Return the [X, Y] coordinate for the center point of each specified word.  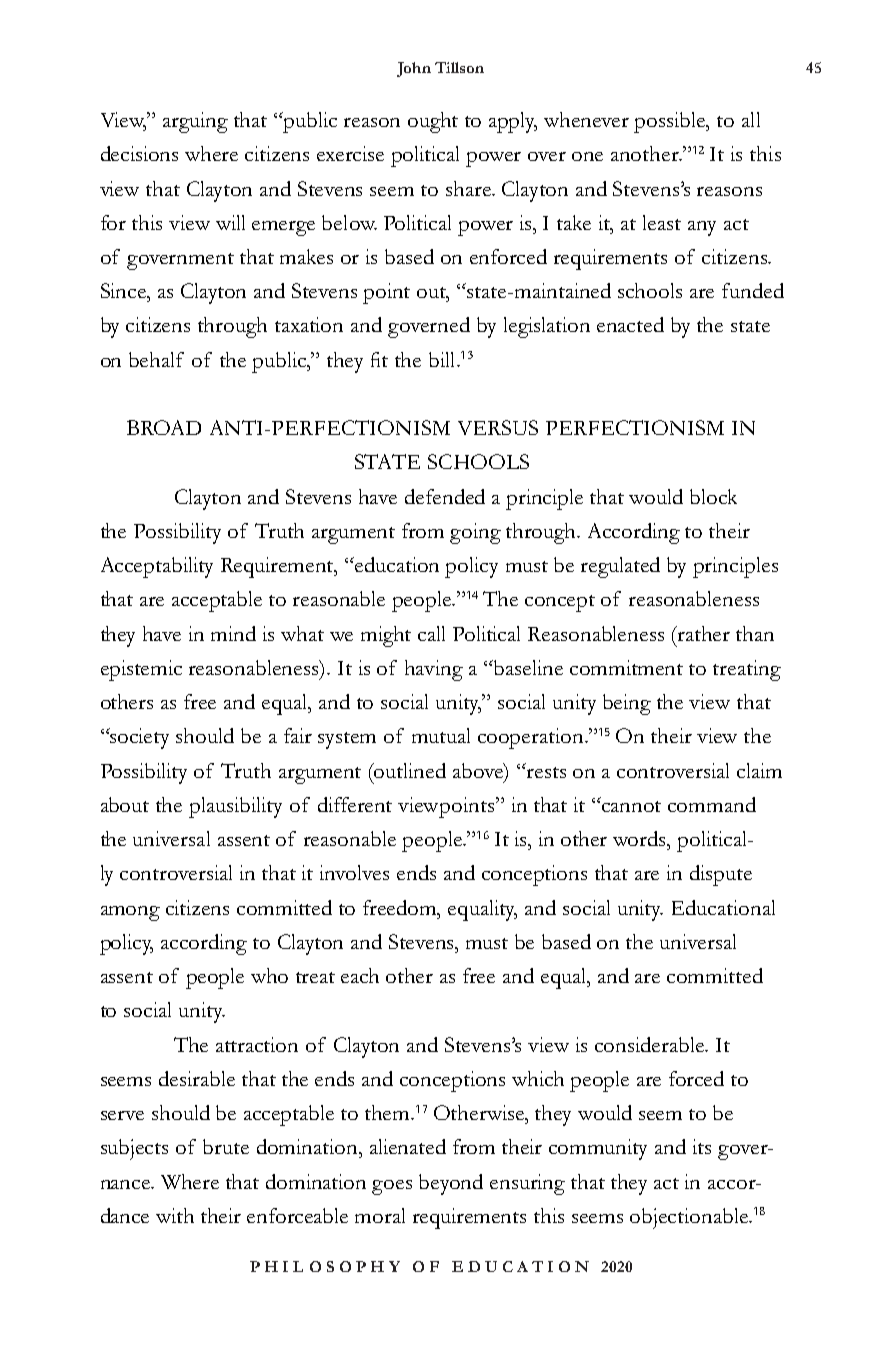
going [475, 533]
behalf [156, 359]
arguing [195, 122]
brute [226, 1146]
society [139, 738]
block [713, 496]
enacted [630, 324]
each [360, 975]
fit [379, 359]
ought [433, 122]
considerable [651, 1044]
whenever [586, 119]
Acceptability [157, 567]
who [269, 975]
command [712, 804]
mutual [441, 735]
